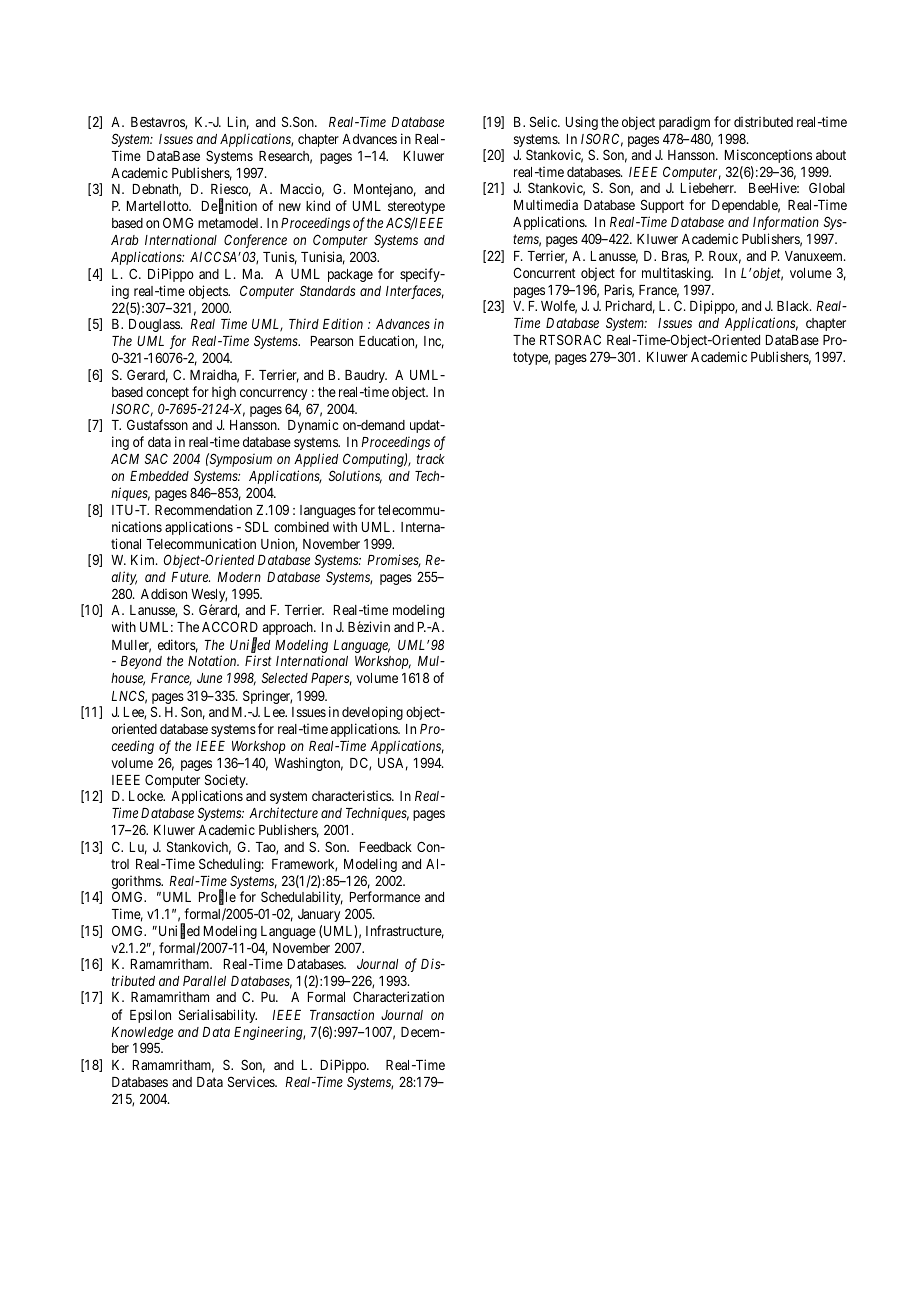  I want to click on Using, so click(582, 123).
